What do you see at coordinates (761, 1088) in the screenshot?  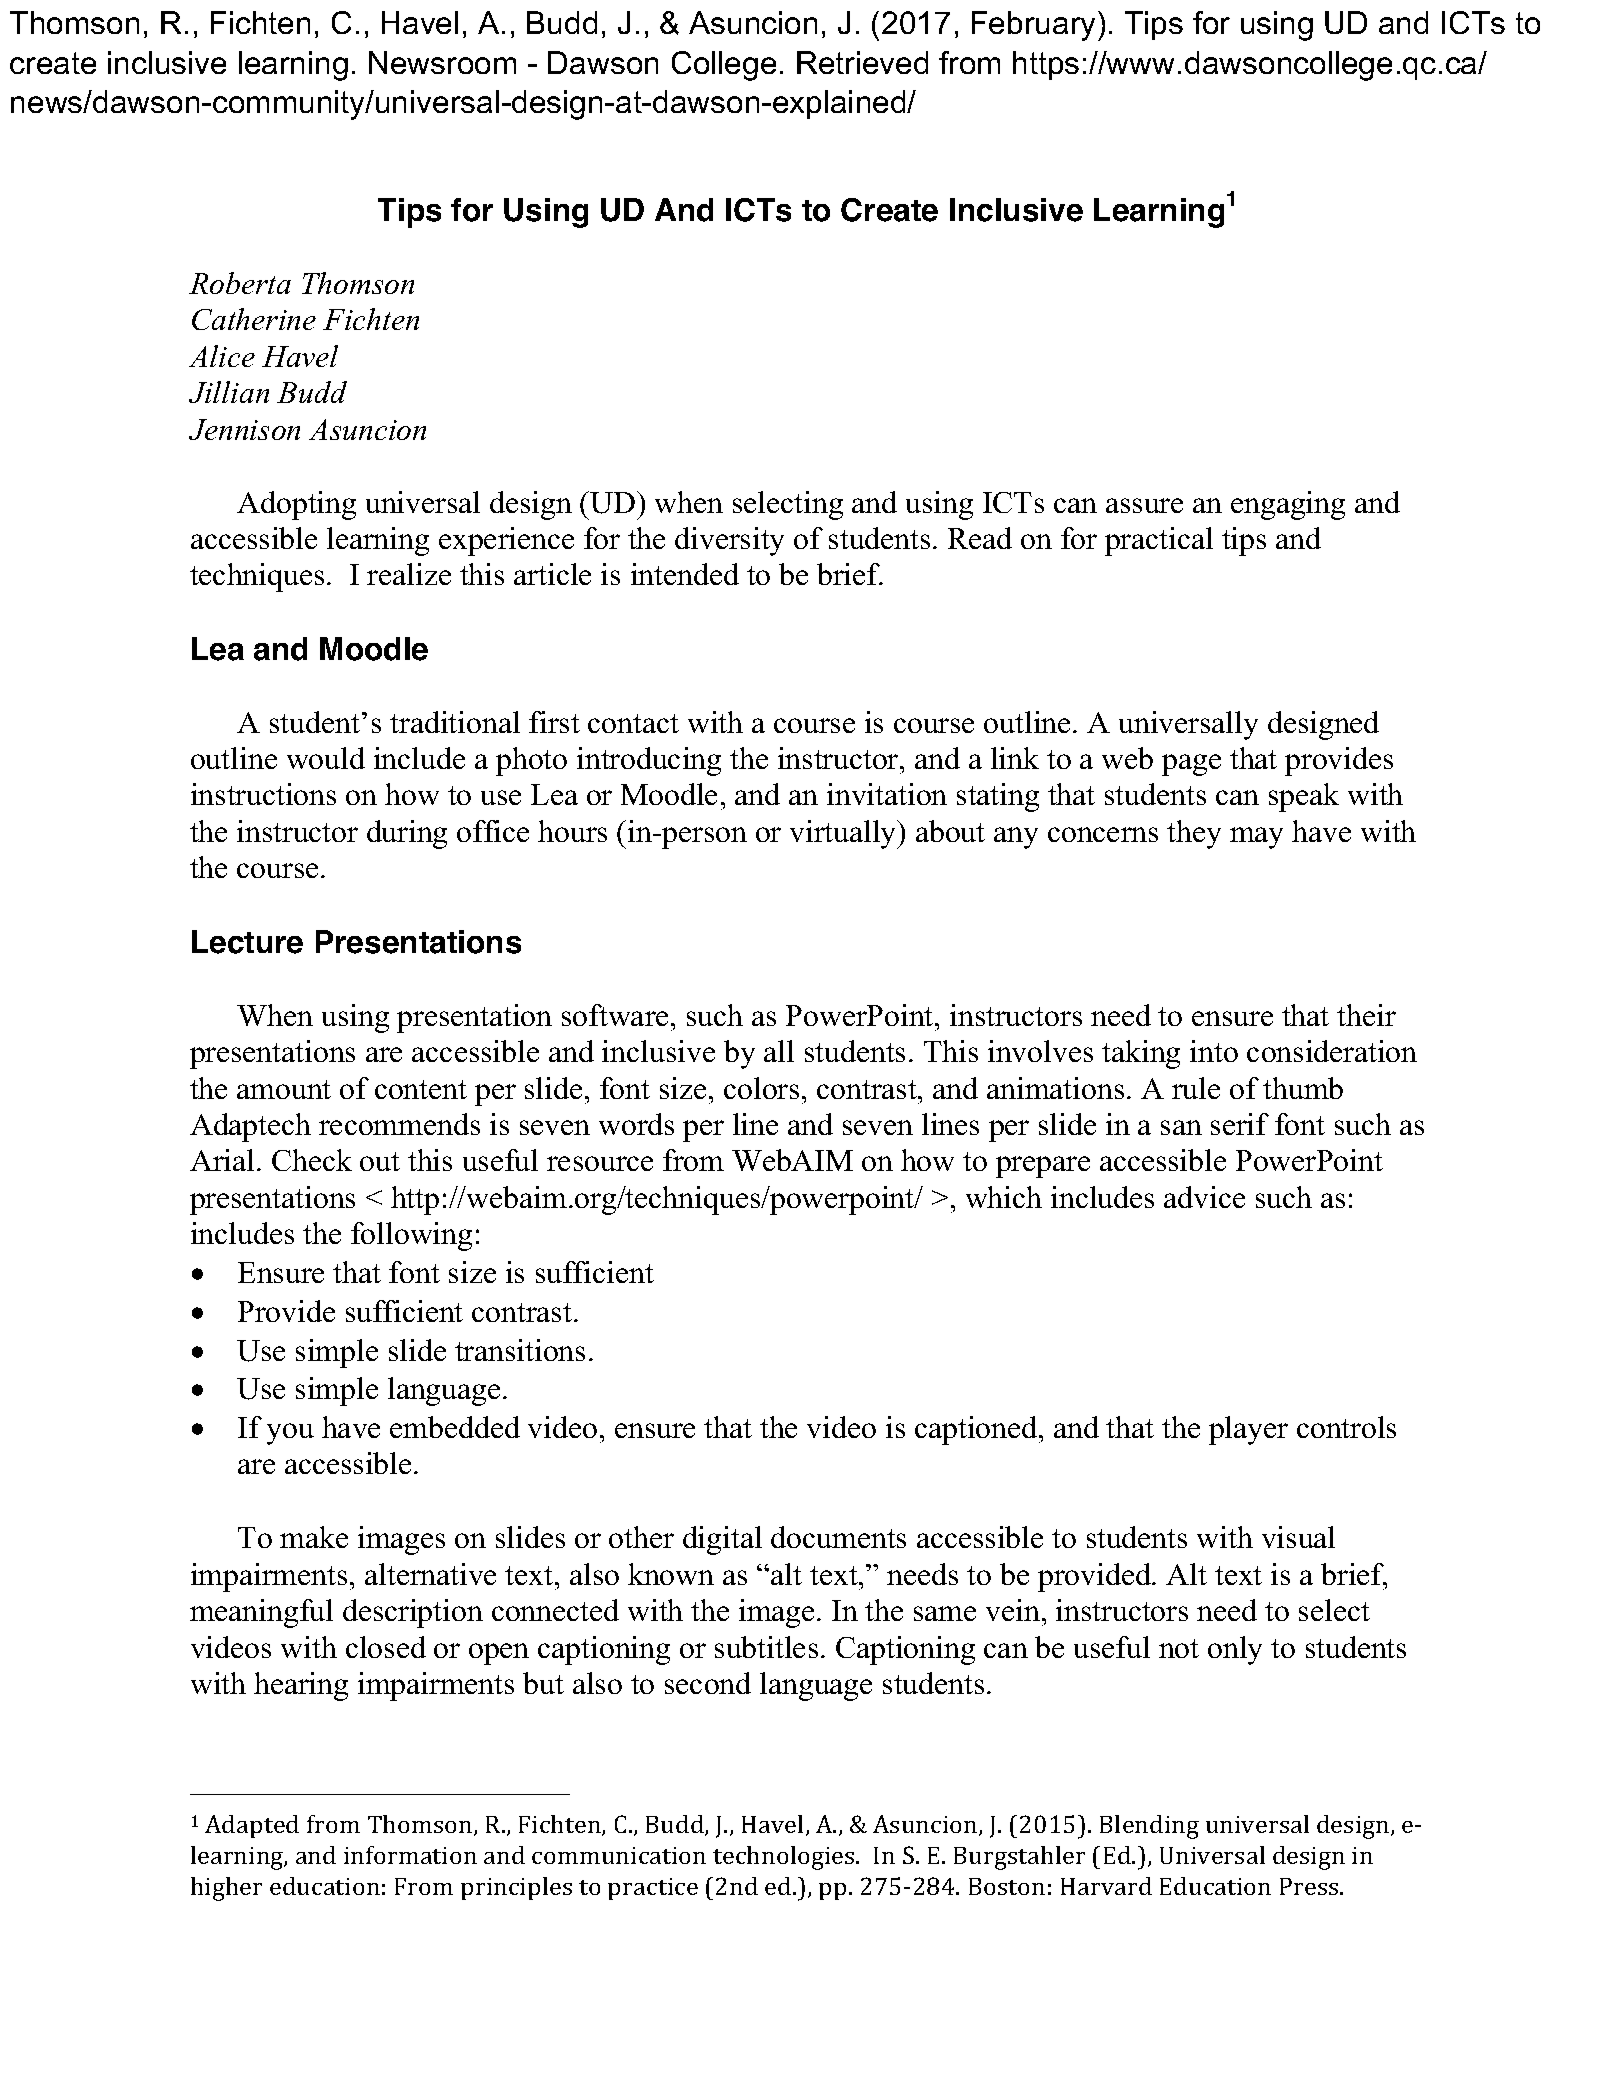 I see `colors` at bounding box center [761, 1088].
